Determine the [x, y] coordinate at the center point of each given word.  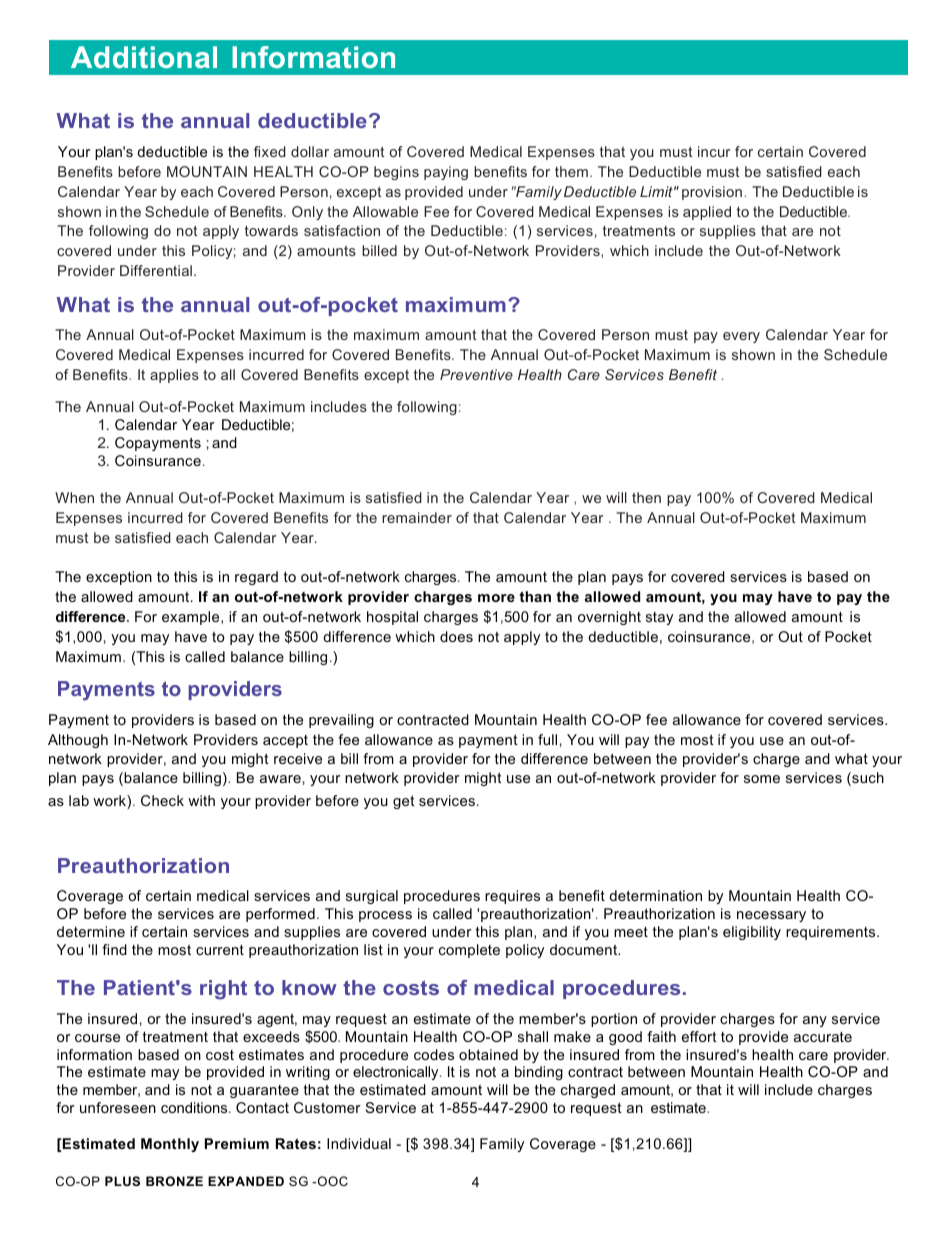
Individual [359, 1143]
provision [712, 193]
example [192, 618]
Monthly [170, 1145]
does [456, 636]
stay [659, 618]
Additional [144, 57]
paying [446, 173]
